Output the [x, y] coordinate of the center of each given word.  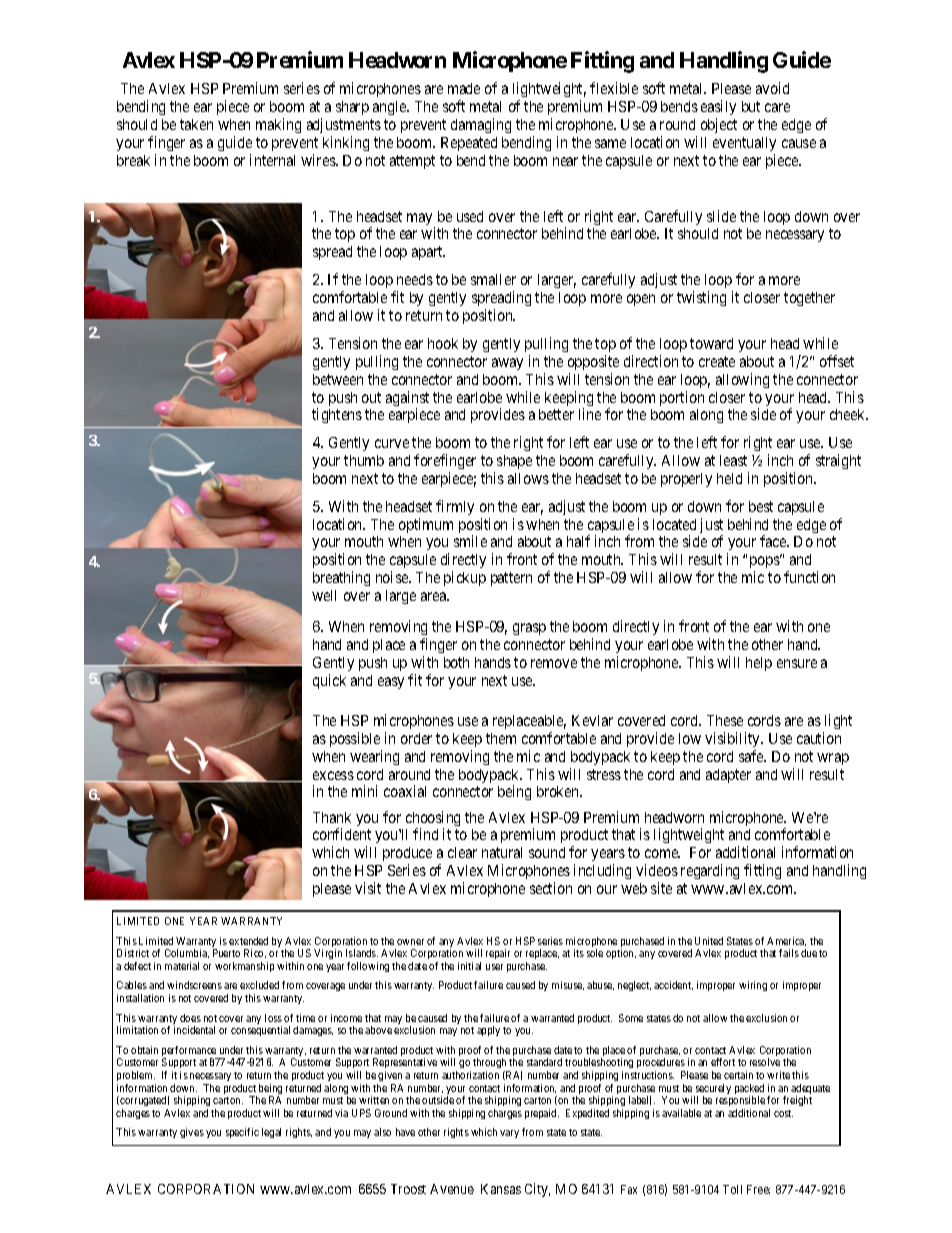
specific [242, 1133]
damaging [481, 125]
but [751, 106]
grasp [529, 629]
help [759, 664]
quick [329, 681]
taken [196, 124]
